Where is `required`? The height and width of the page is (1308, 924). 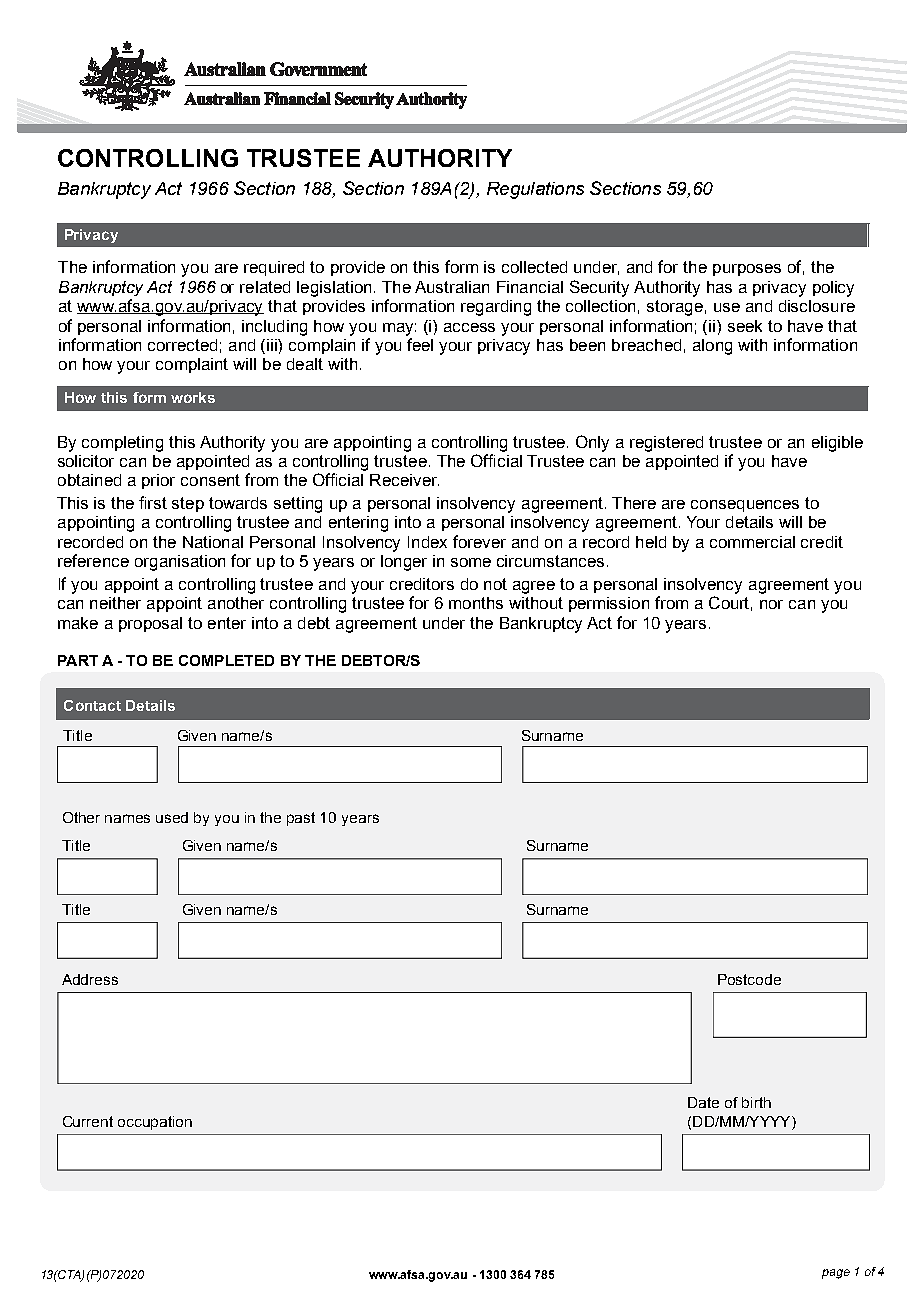 required is located at coordinates (274, 268).
